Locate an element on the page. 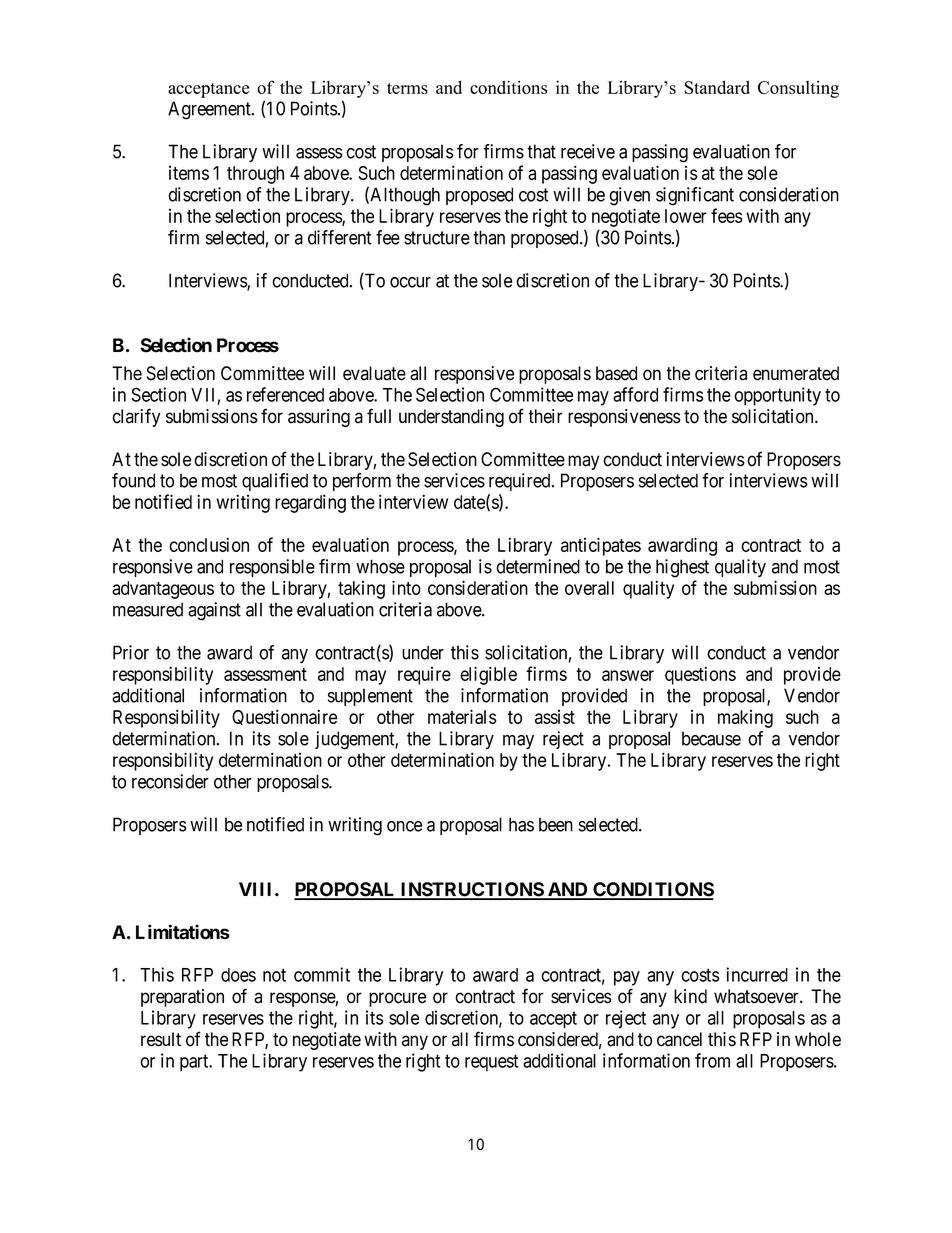 This document has width=952, height=1233. Standard is located at coordinates (717, 87).
